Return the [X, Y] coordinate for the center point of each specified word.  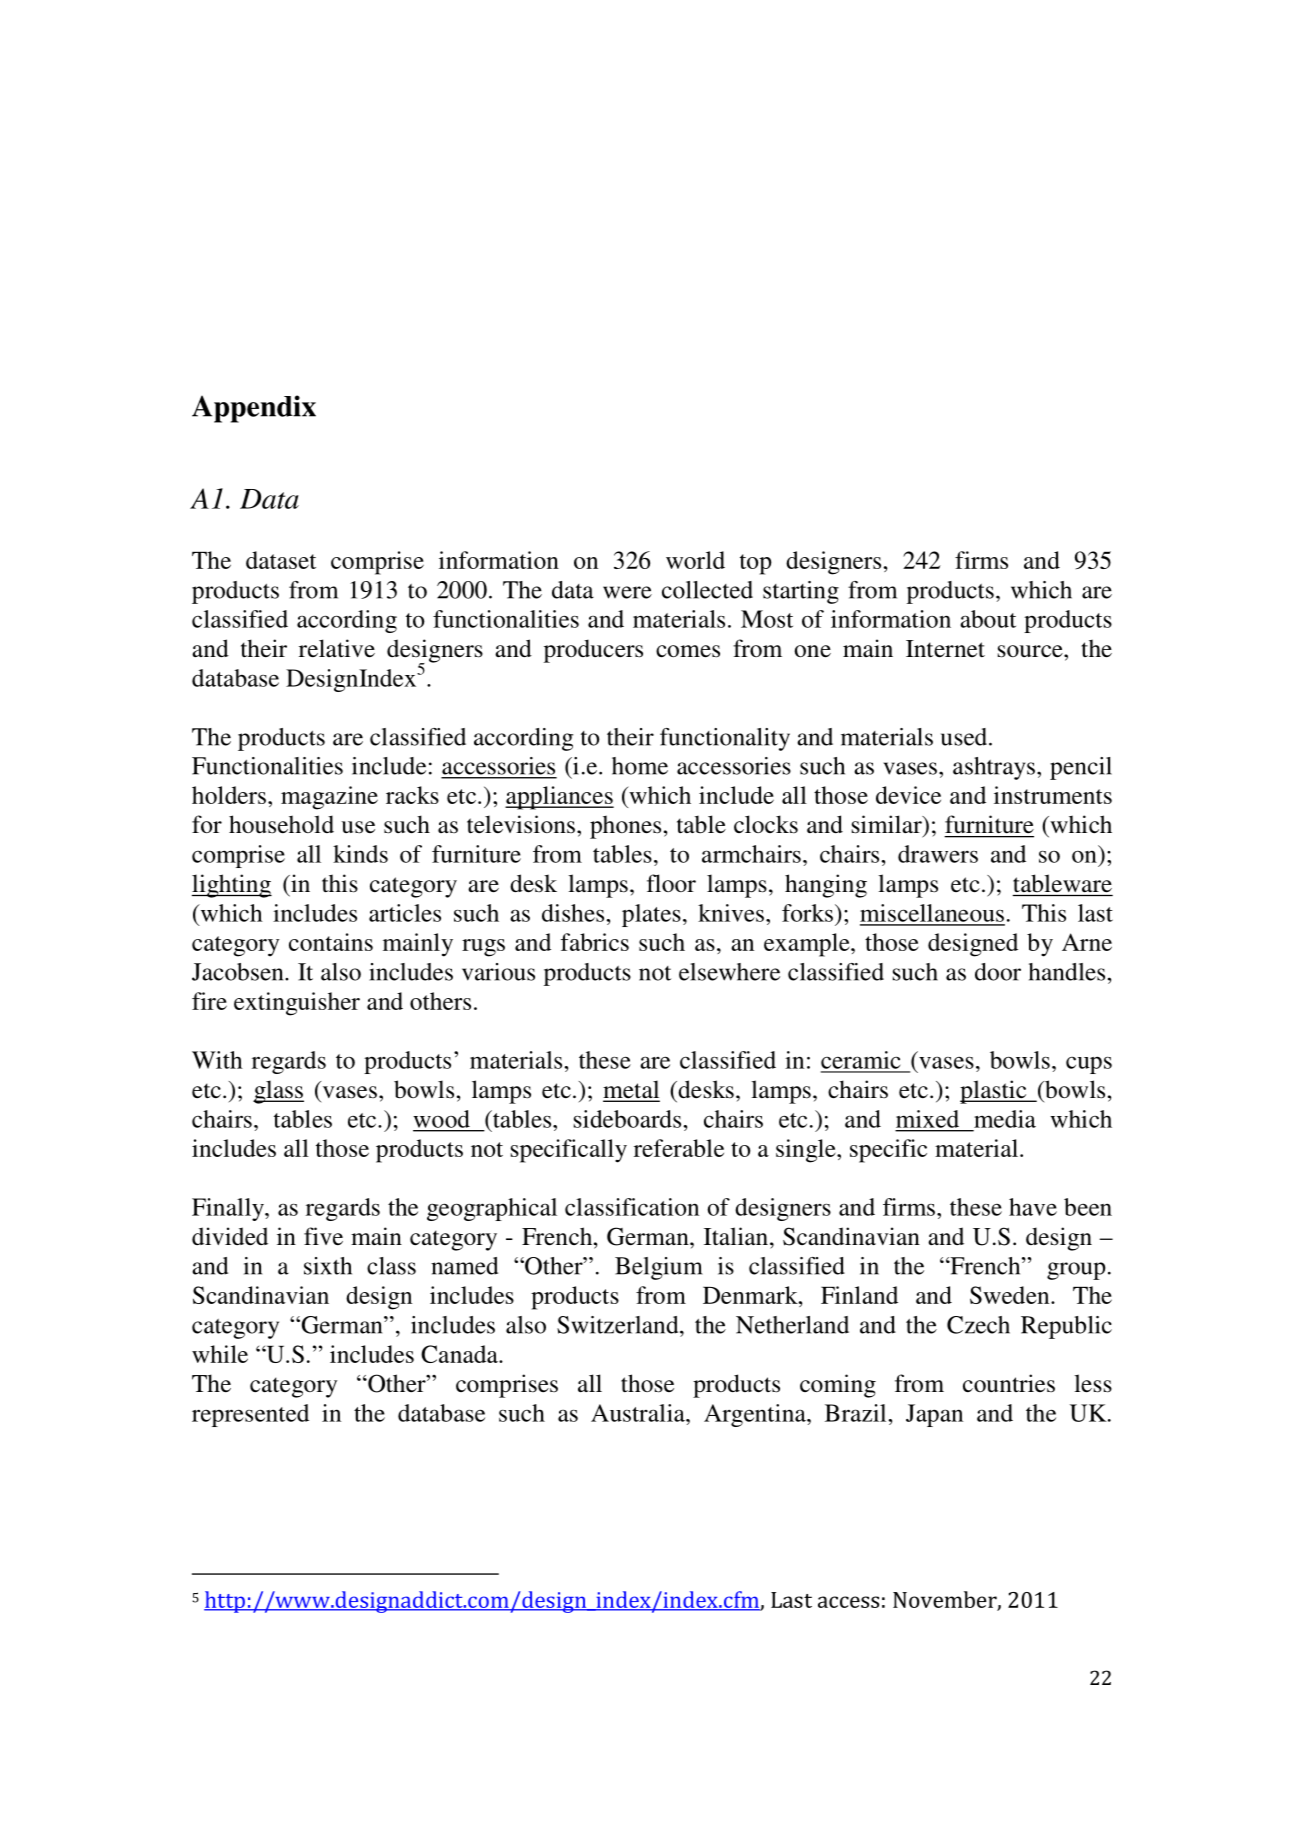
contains [331, 942]
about [988, 619]
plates [651, 915]
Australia [639, 1413]
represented [250, 1415]
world [695, 560]
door [998, 972]
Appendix [254, 409]
